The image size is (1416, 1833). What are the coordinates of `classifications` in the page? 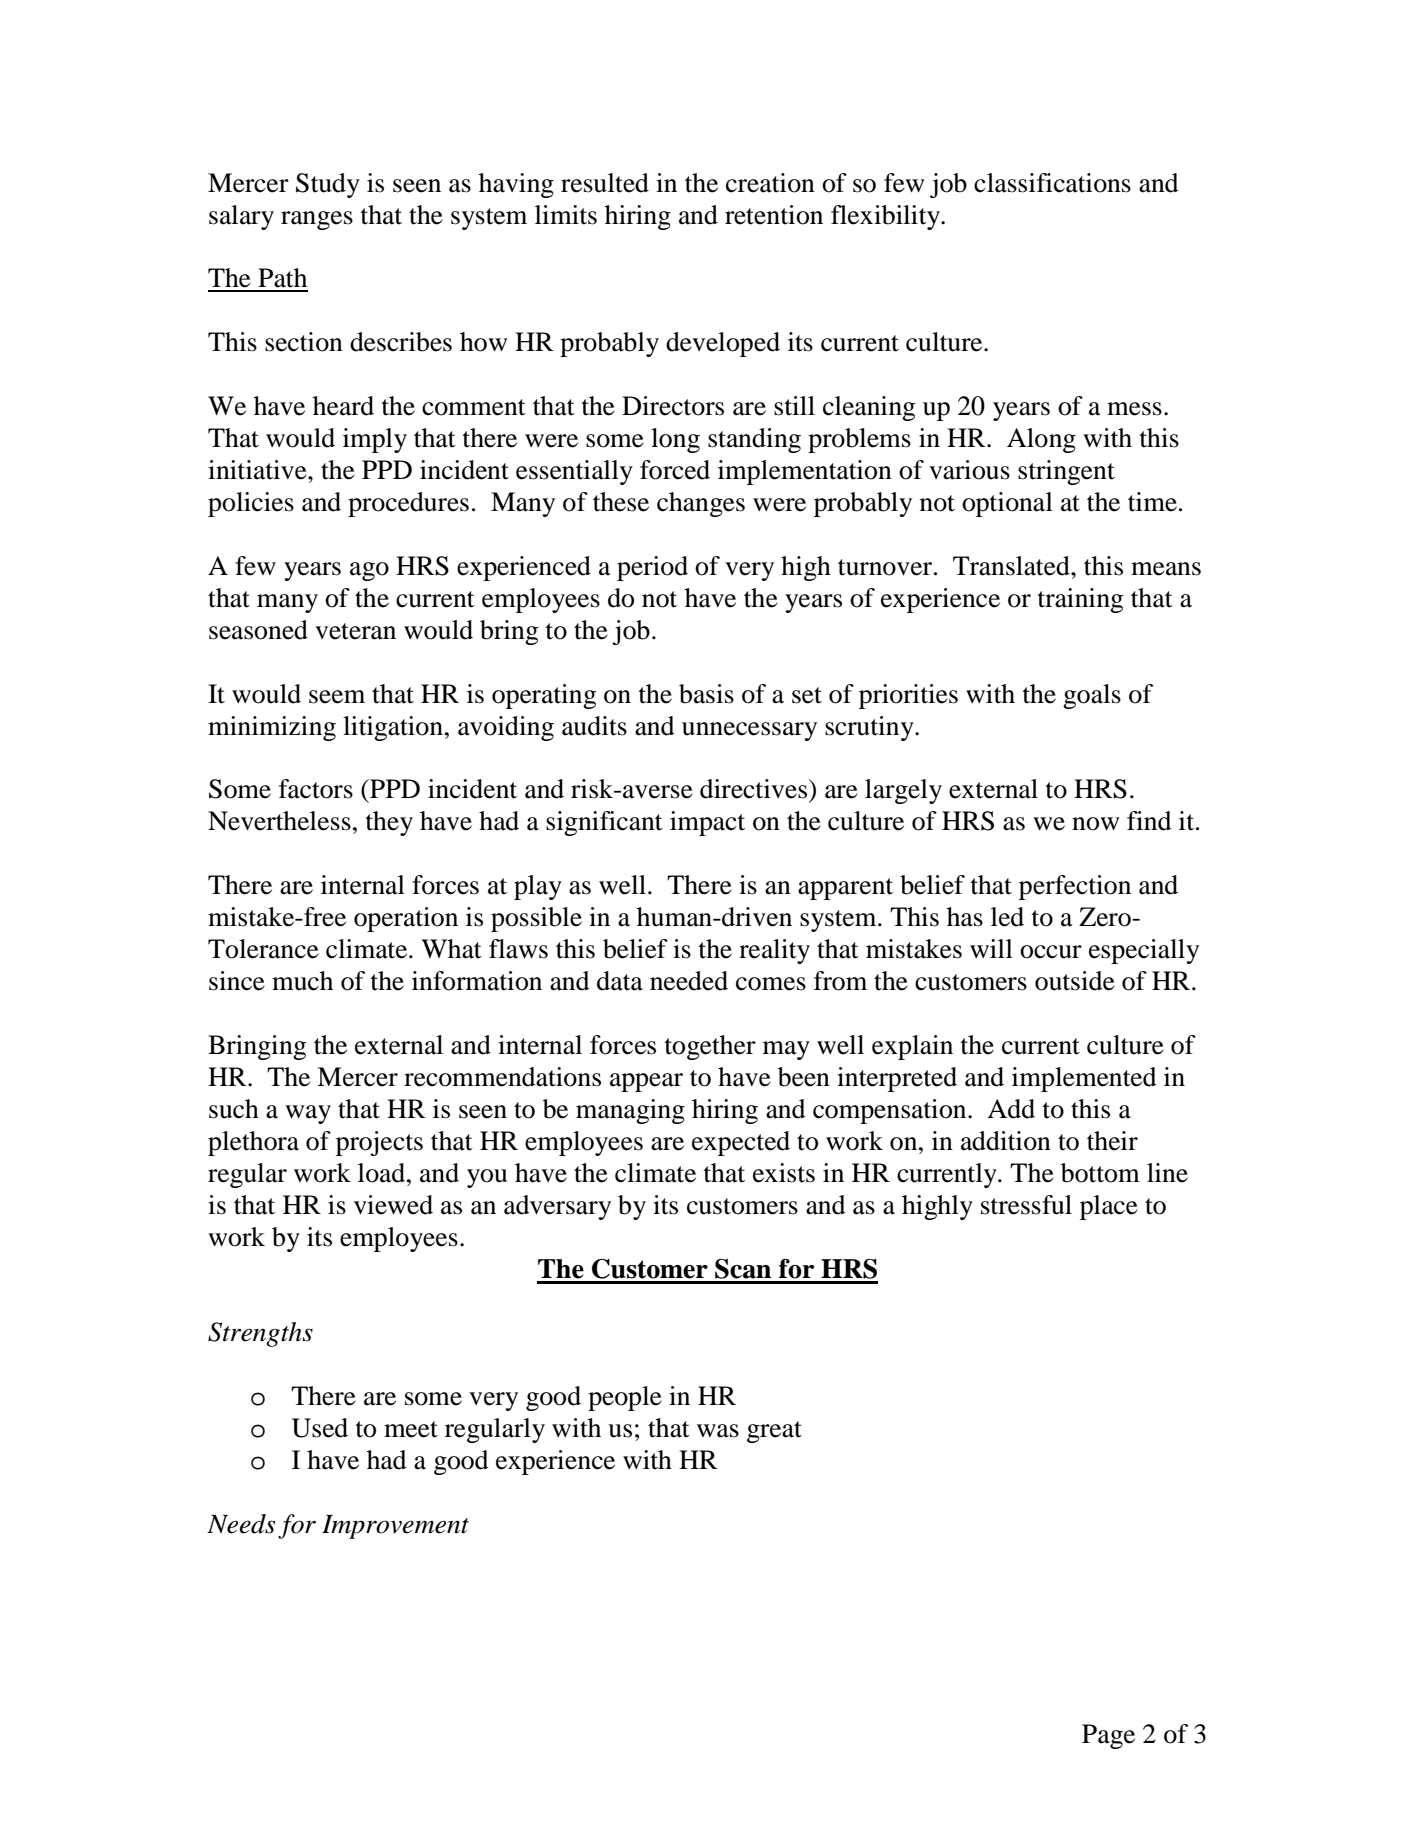 It's located at (1052, 183).
